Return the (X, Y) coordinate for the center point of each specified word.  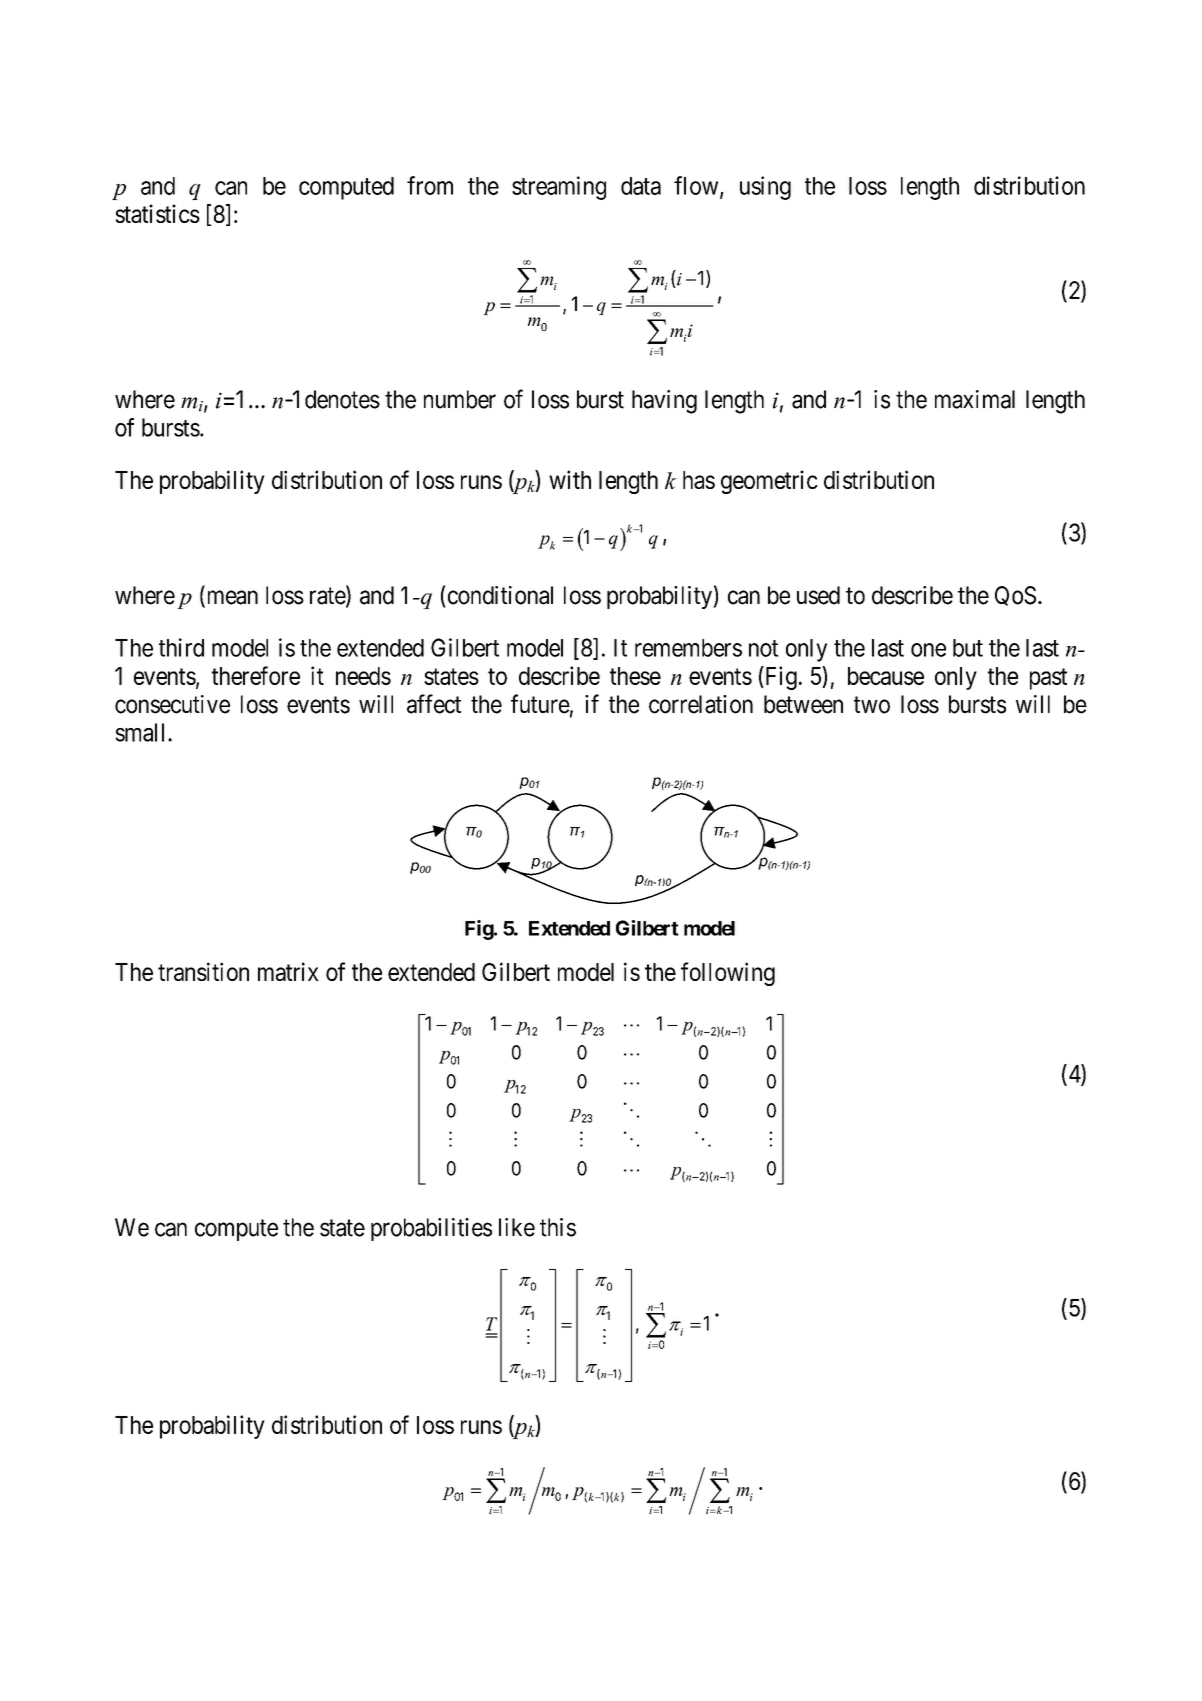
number (460, 399)
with (570, 479)
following (728, 974)
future (540, 704)
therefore (256, 675)
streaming (559, 188)
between (803, 704)
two (872, 705)
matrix (288, 971)
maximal (975, 399)
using (765, 188)
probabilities (431, 1229)
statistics (157, 213)
